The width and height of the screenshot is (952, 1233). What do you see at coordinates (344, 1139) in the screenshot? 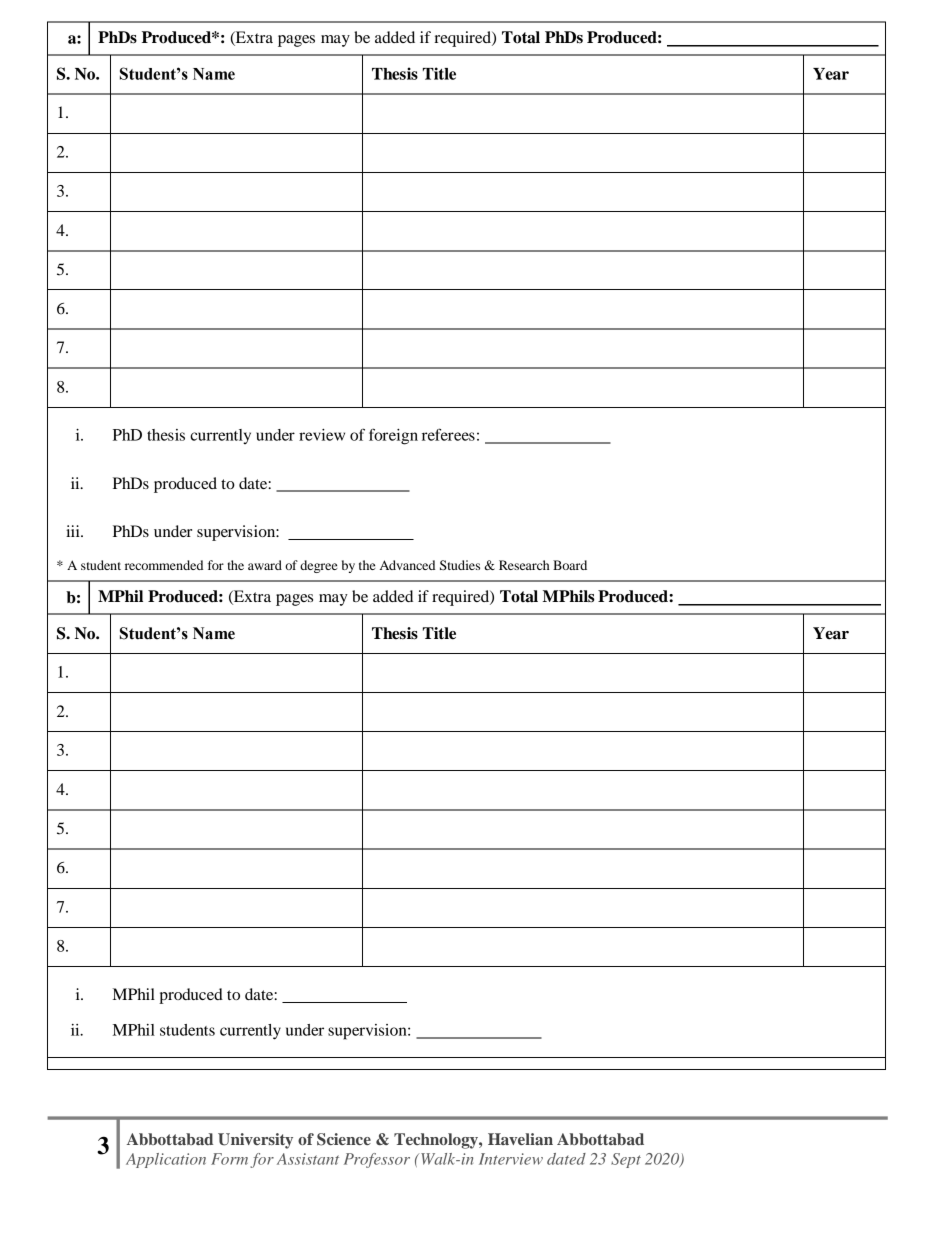
I see `Science` at bounding box center [344, 1139].
